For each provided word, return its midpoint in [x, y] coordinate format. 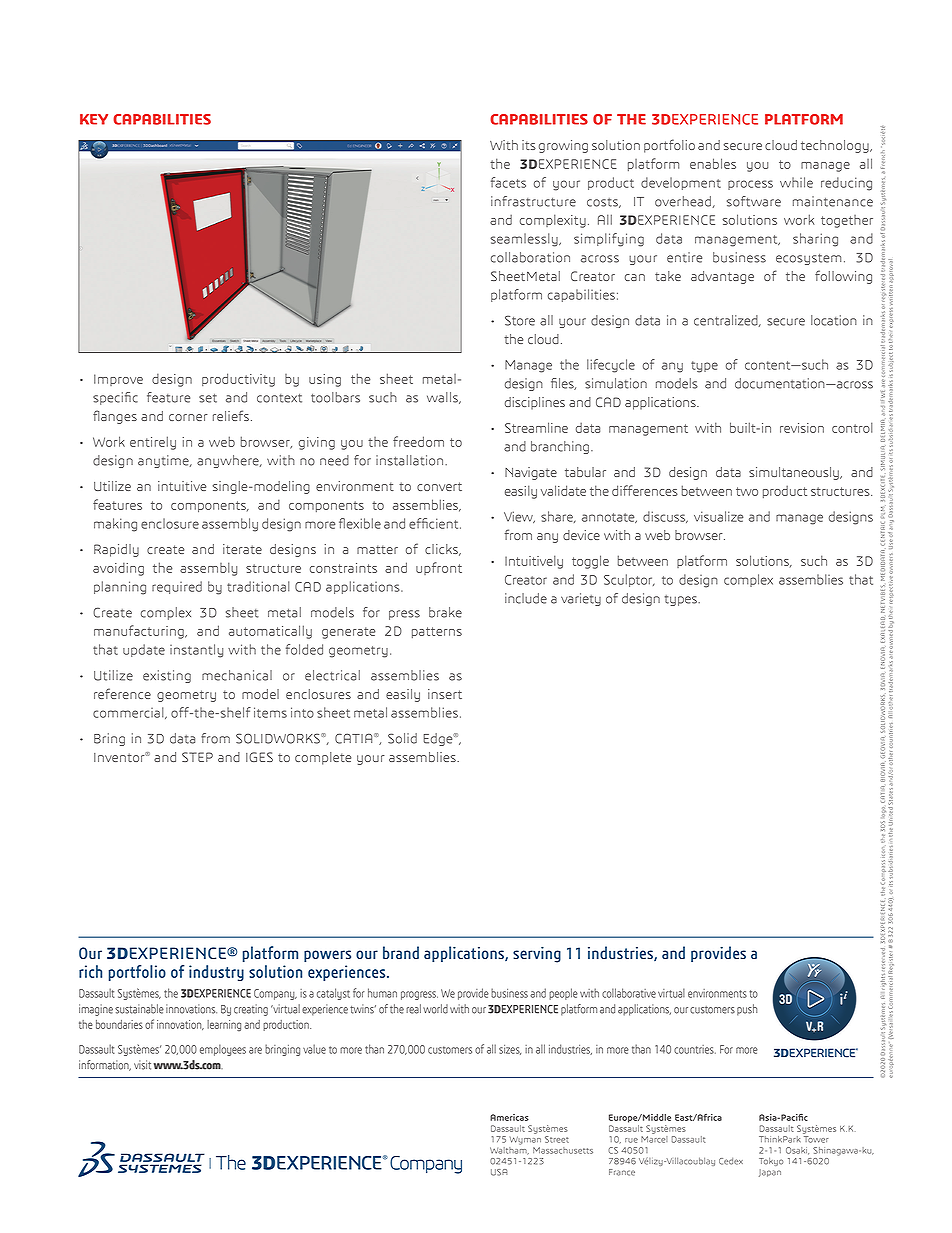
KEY [94, 119]
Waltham [509, 1149]
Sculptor [629, 580]
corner [188, 417]
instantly [196, 651]
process [750, 185]
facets [508, 182]
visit [142, 1065]
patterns [437, 632]
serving [537, 954]
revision [802, 428]
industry [216, 973]
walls [443, 398]
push [747, 1010]
